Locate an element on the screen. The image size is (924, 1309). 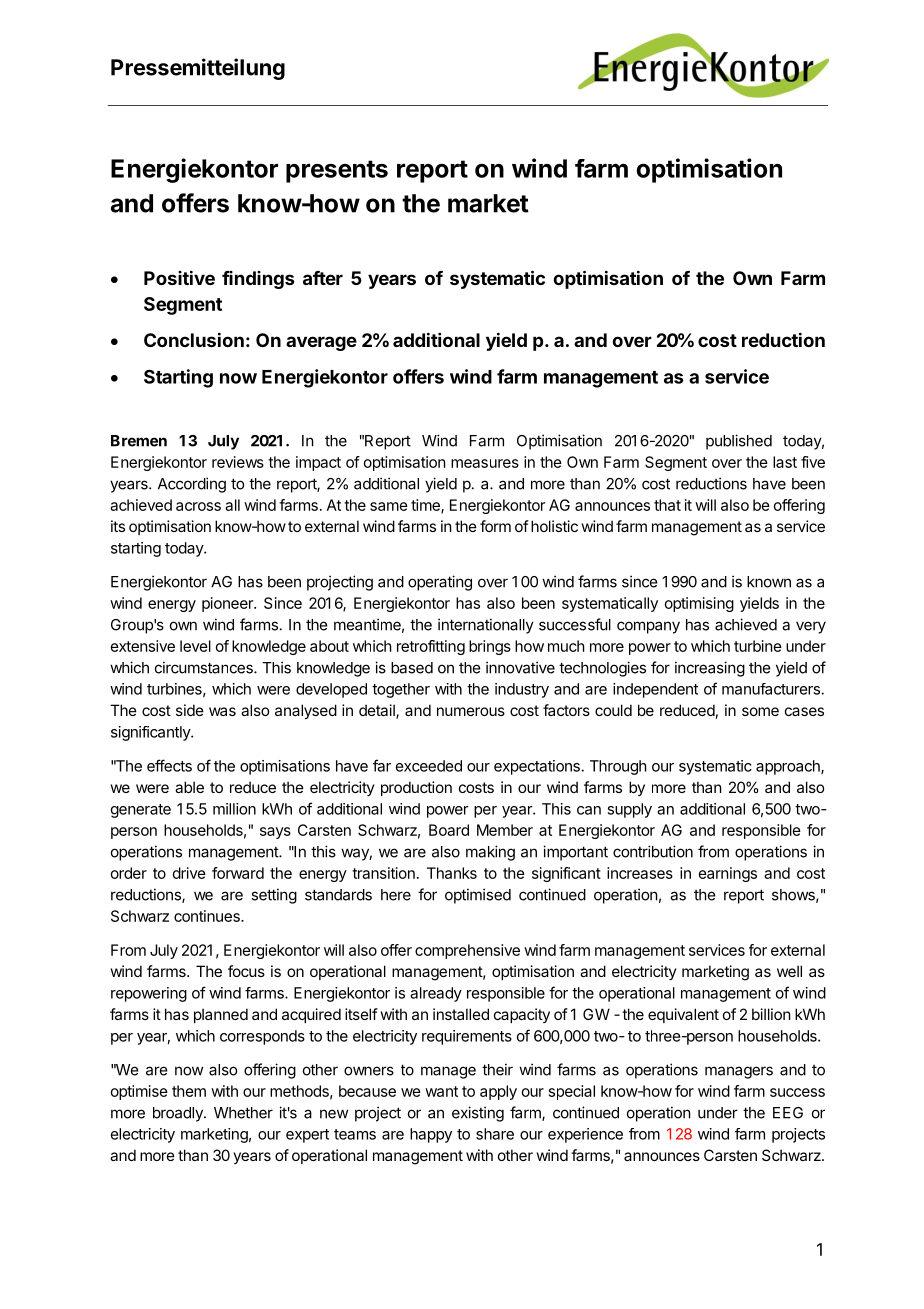
published is located at coordinates (739, 442).
